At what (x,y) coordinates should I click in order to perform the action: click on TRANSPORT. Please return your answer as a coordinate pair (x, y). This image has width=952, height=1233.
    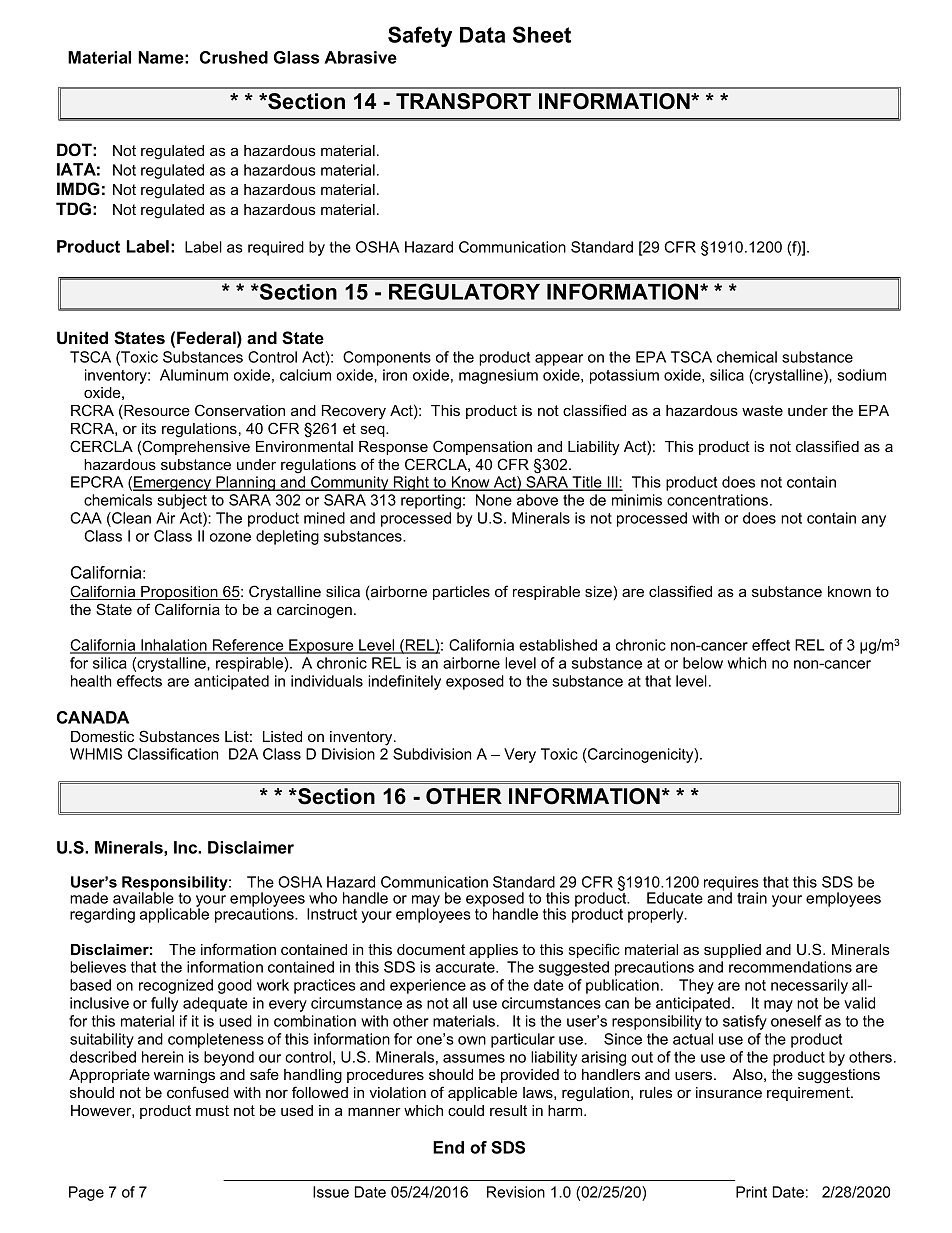
    Looking at the image, I should click on (463, 101).
